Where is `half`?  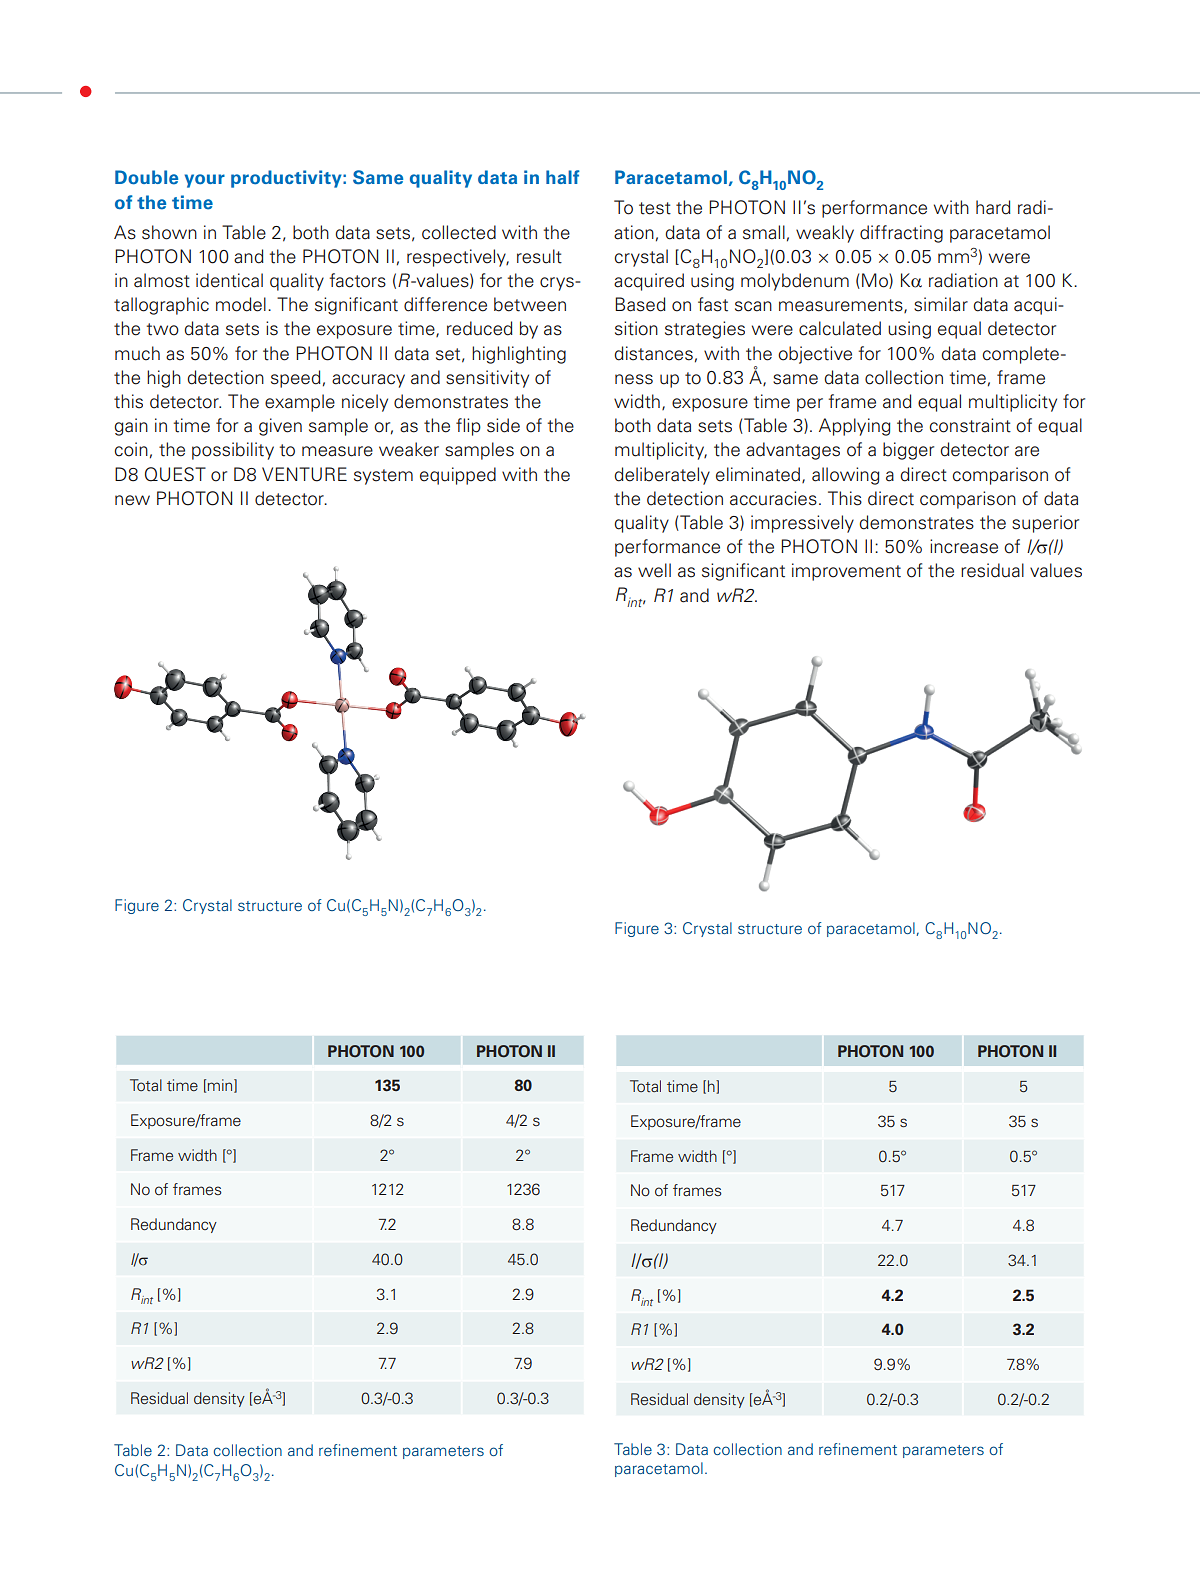 half is located at coordinates (563, 177).
